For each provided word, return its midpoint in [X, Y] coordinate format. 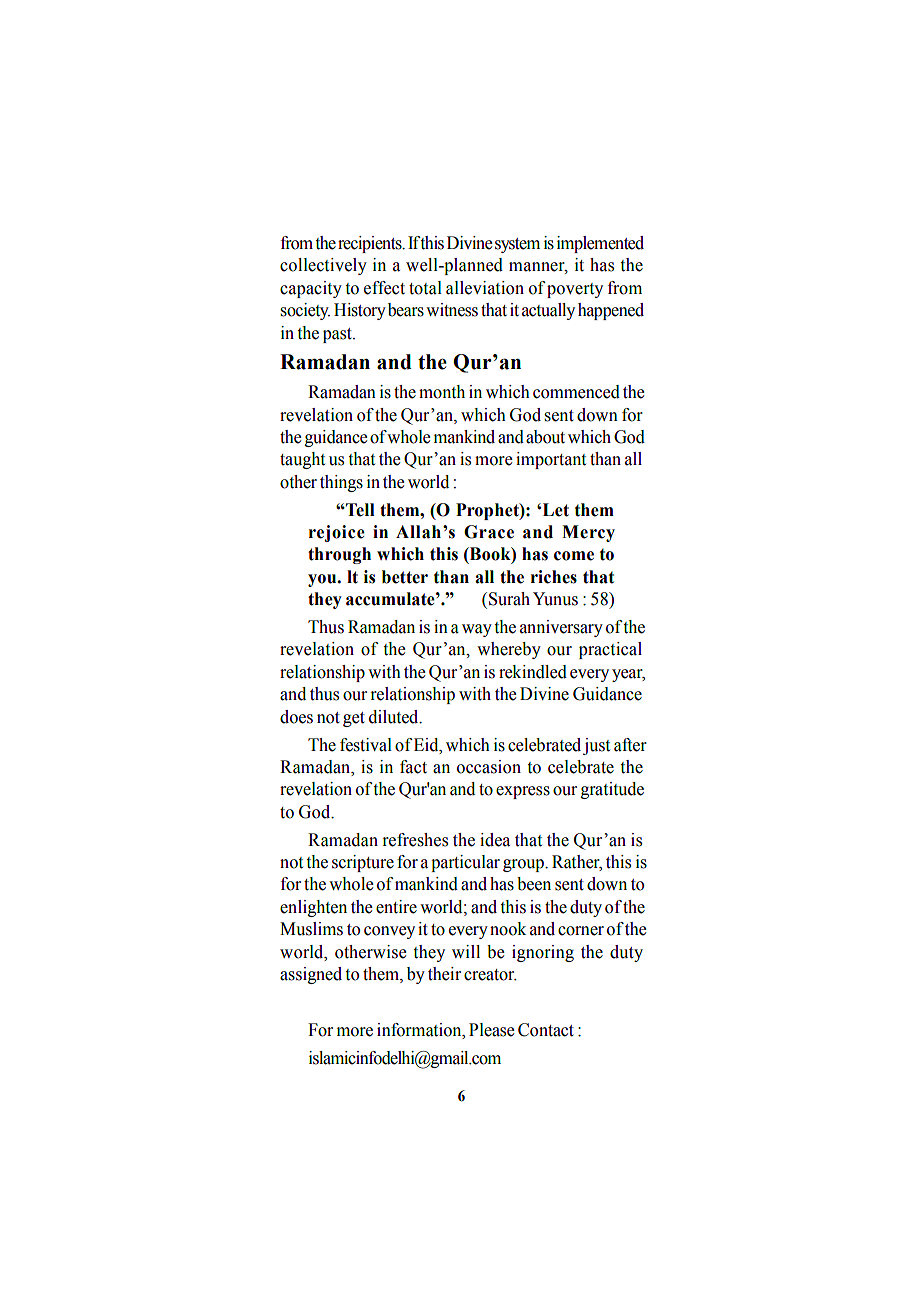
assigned [311, 975]
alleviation [485, 288]
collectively [323, 266]
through [339, 555]
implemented [600, 244]
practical [610, 650]
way [477, 630]
